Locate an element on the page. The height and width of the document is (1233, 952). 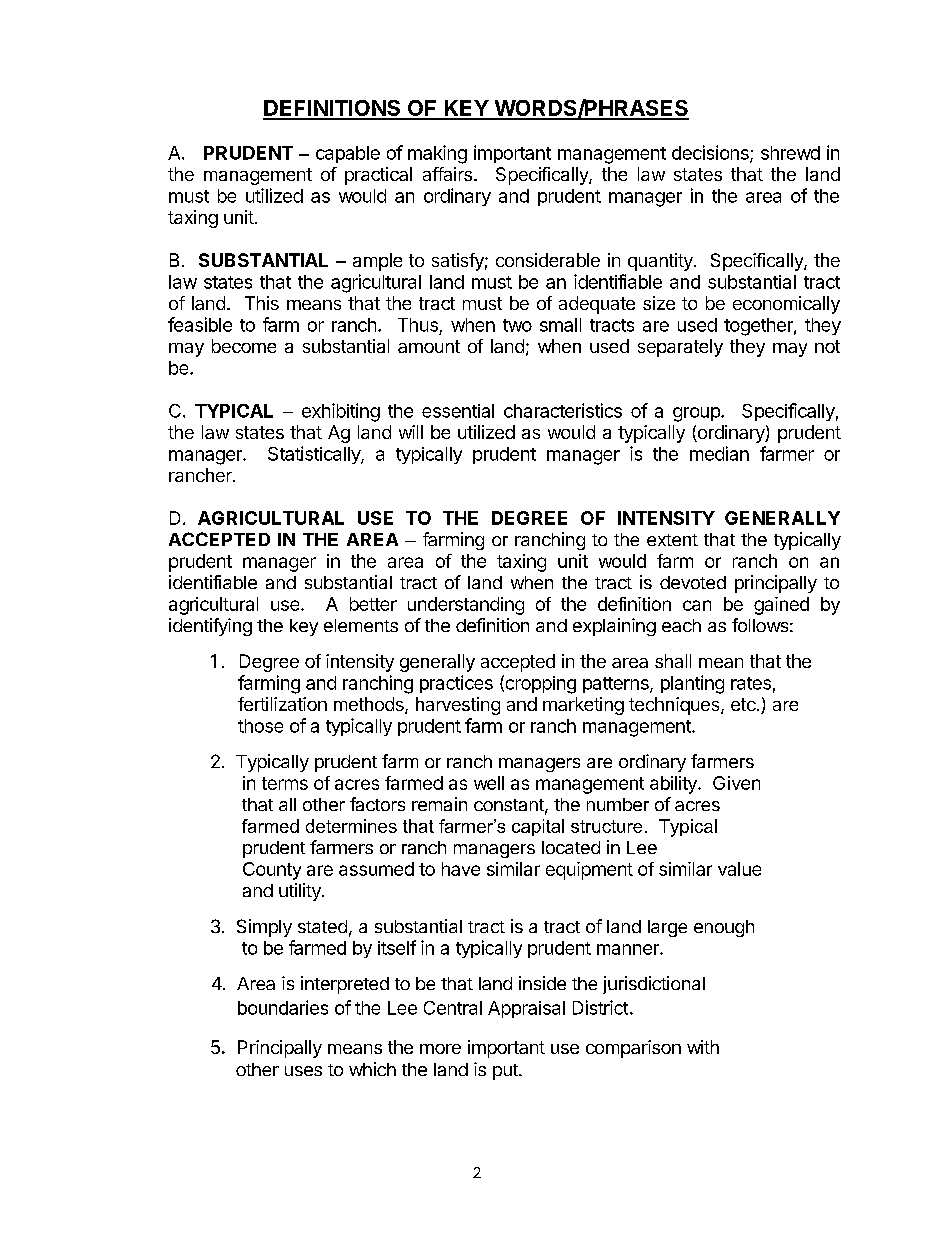
shrewd is located at coordinates (790, 153).
